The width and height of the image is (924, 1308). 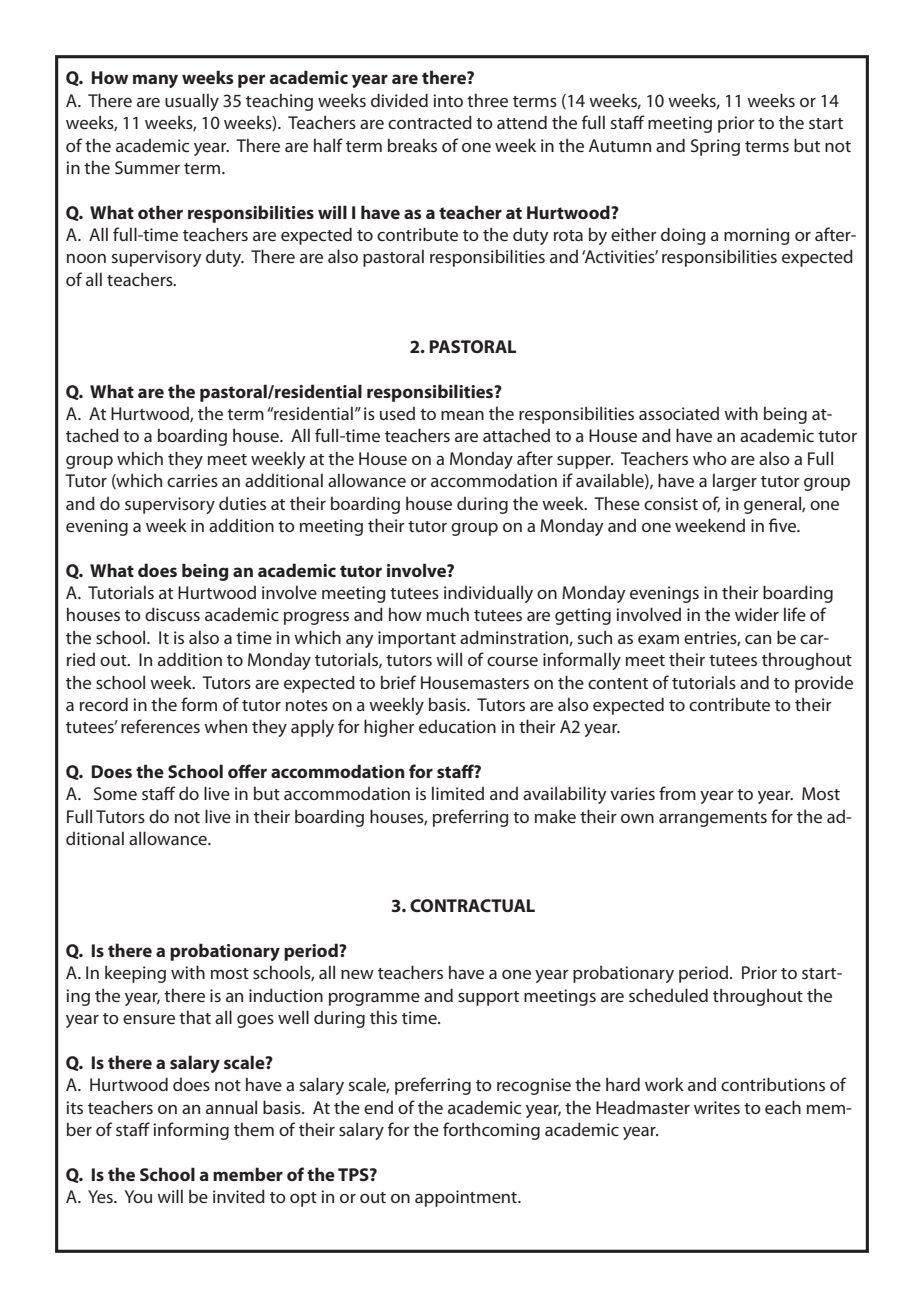 I want to click on arrangements, so click(x=713, y=819).
